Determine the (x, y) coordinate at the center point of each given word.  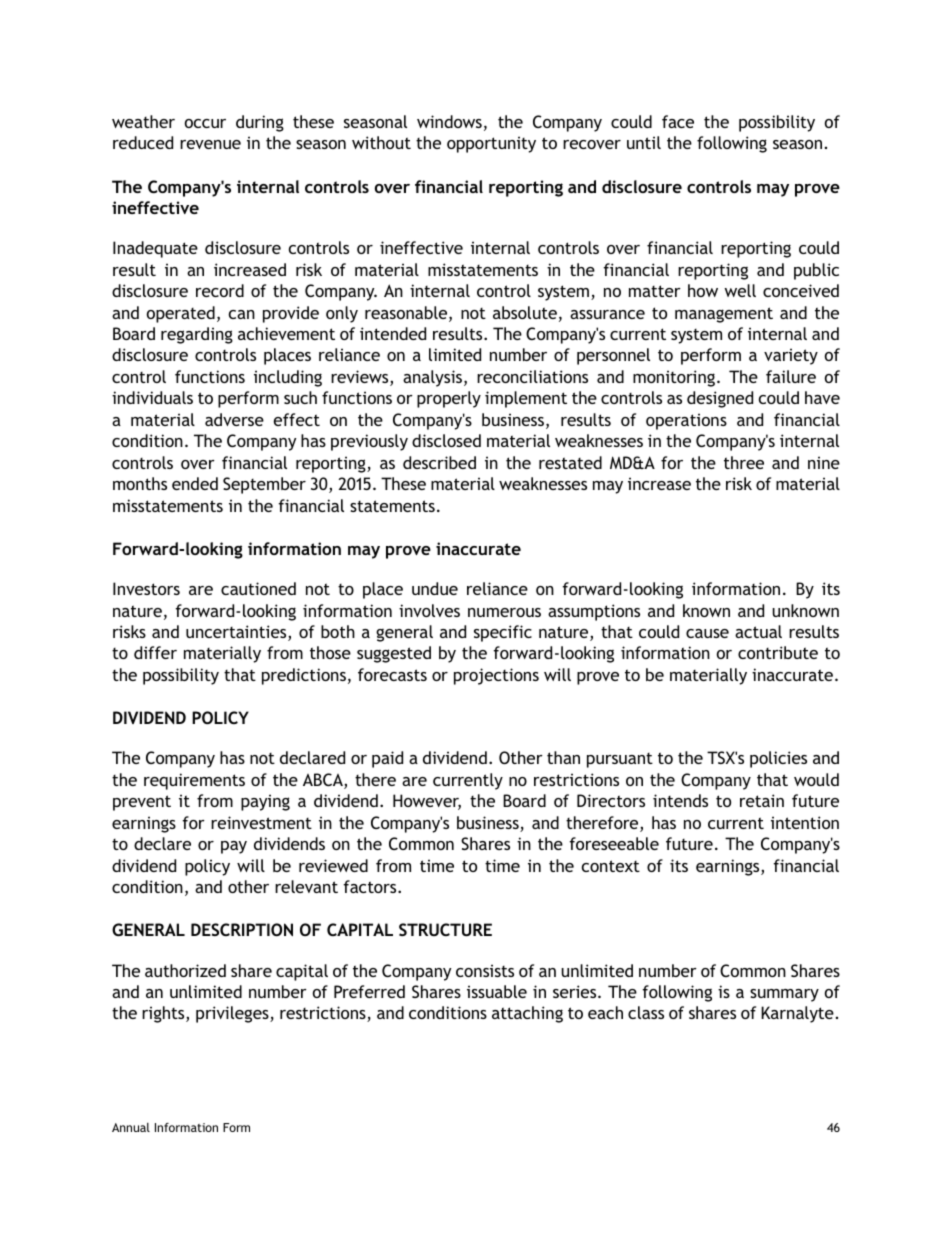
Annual (131, 1127)
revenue (210, 144)
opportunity (491, 144)
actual (758, 631)
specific (503, 633)
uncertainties (237, 633)
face (678, 121)
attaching (527, 1014)
